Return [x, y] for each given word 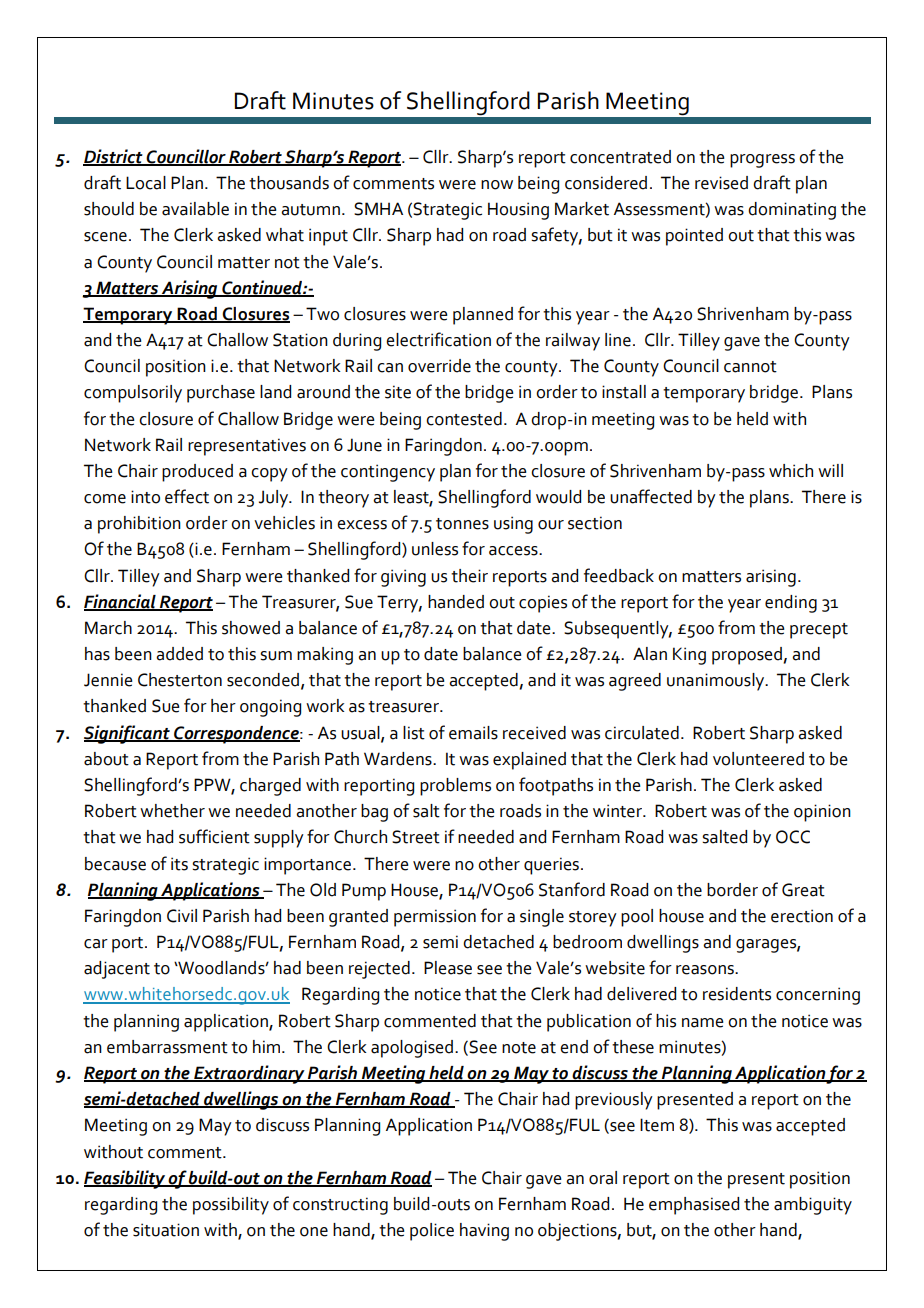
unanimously [717, 682]
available [195, 209]
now [497, 185]
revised [721, 183]
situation [166, 1230]
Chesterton [180, 680]
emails [473, 733]
